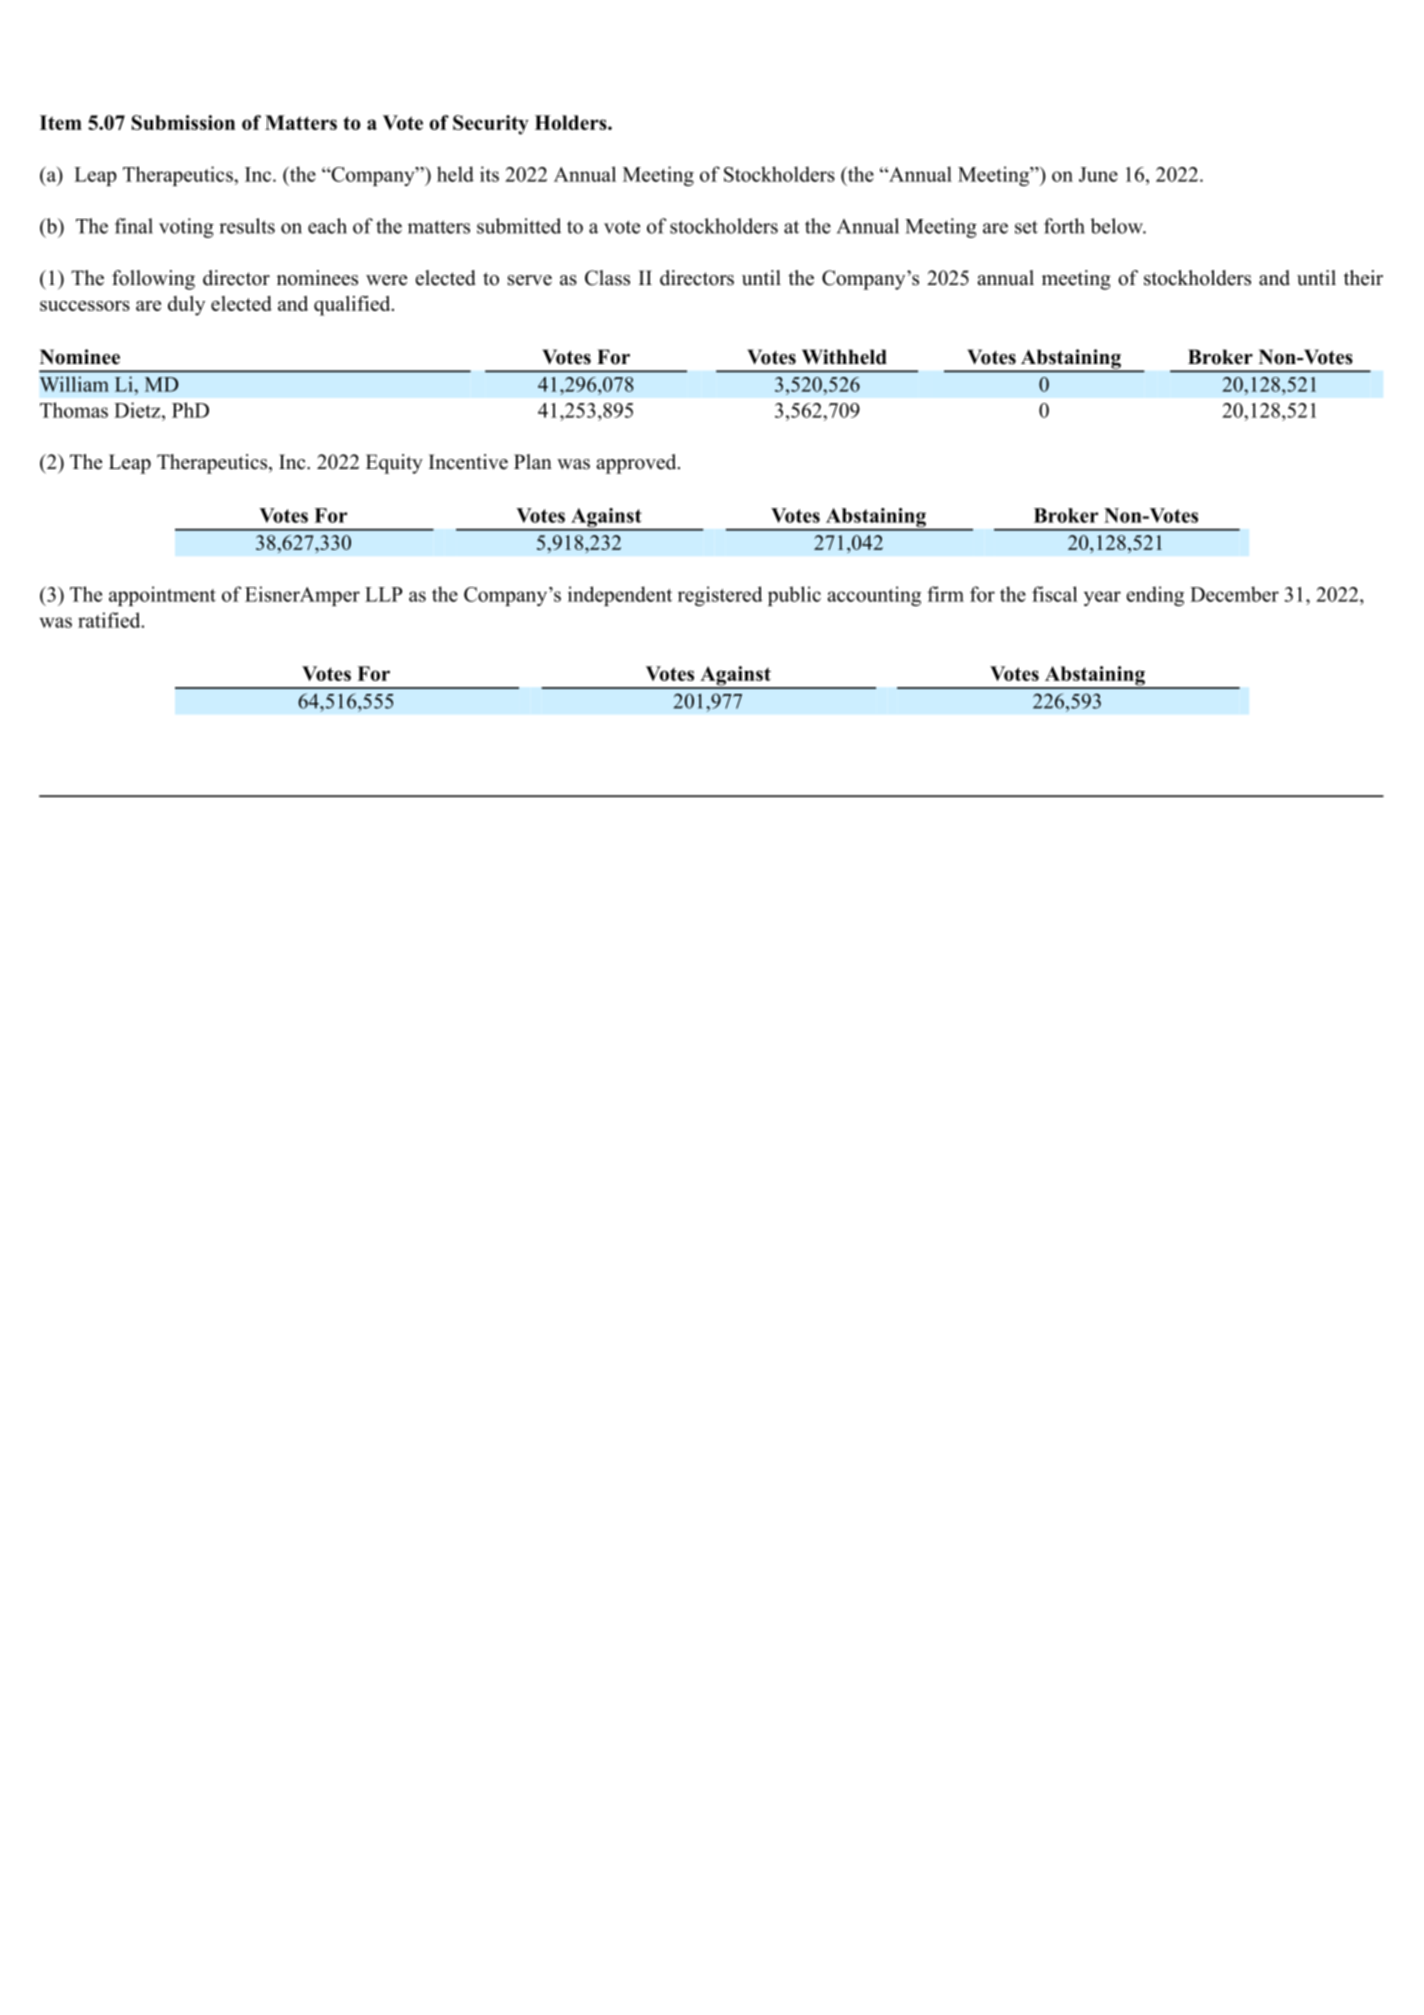  I want to click on December, so click(1234, 594).
